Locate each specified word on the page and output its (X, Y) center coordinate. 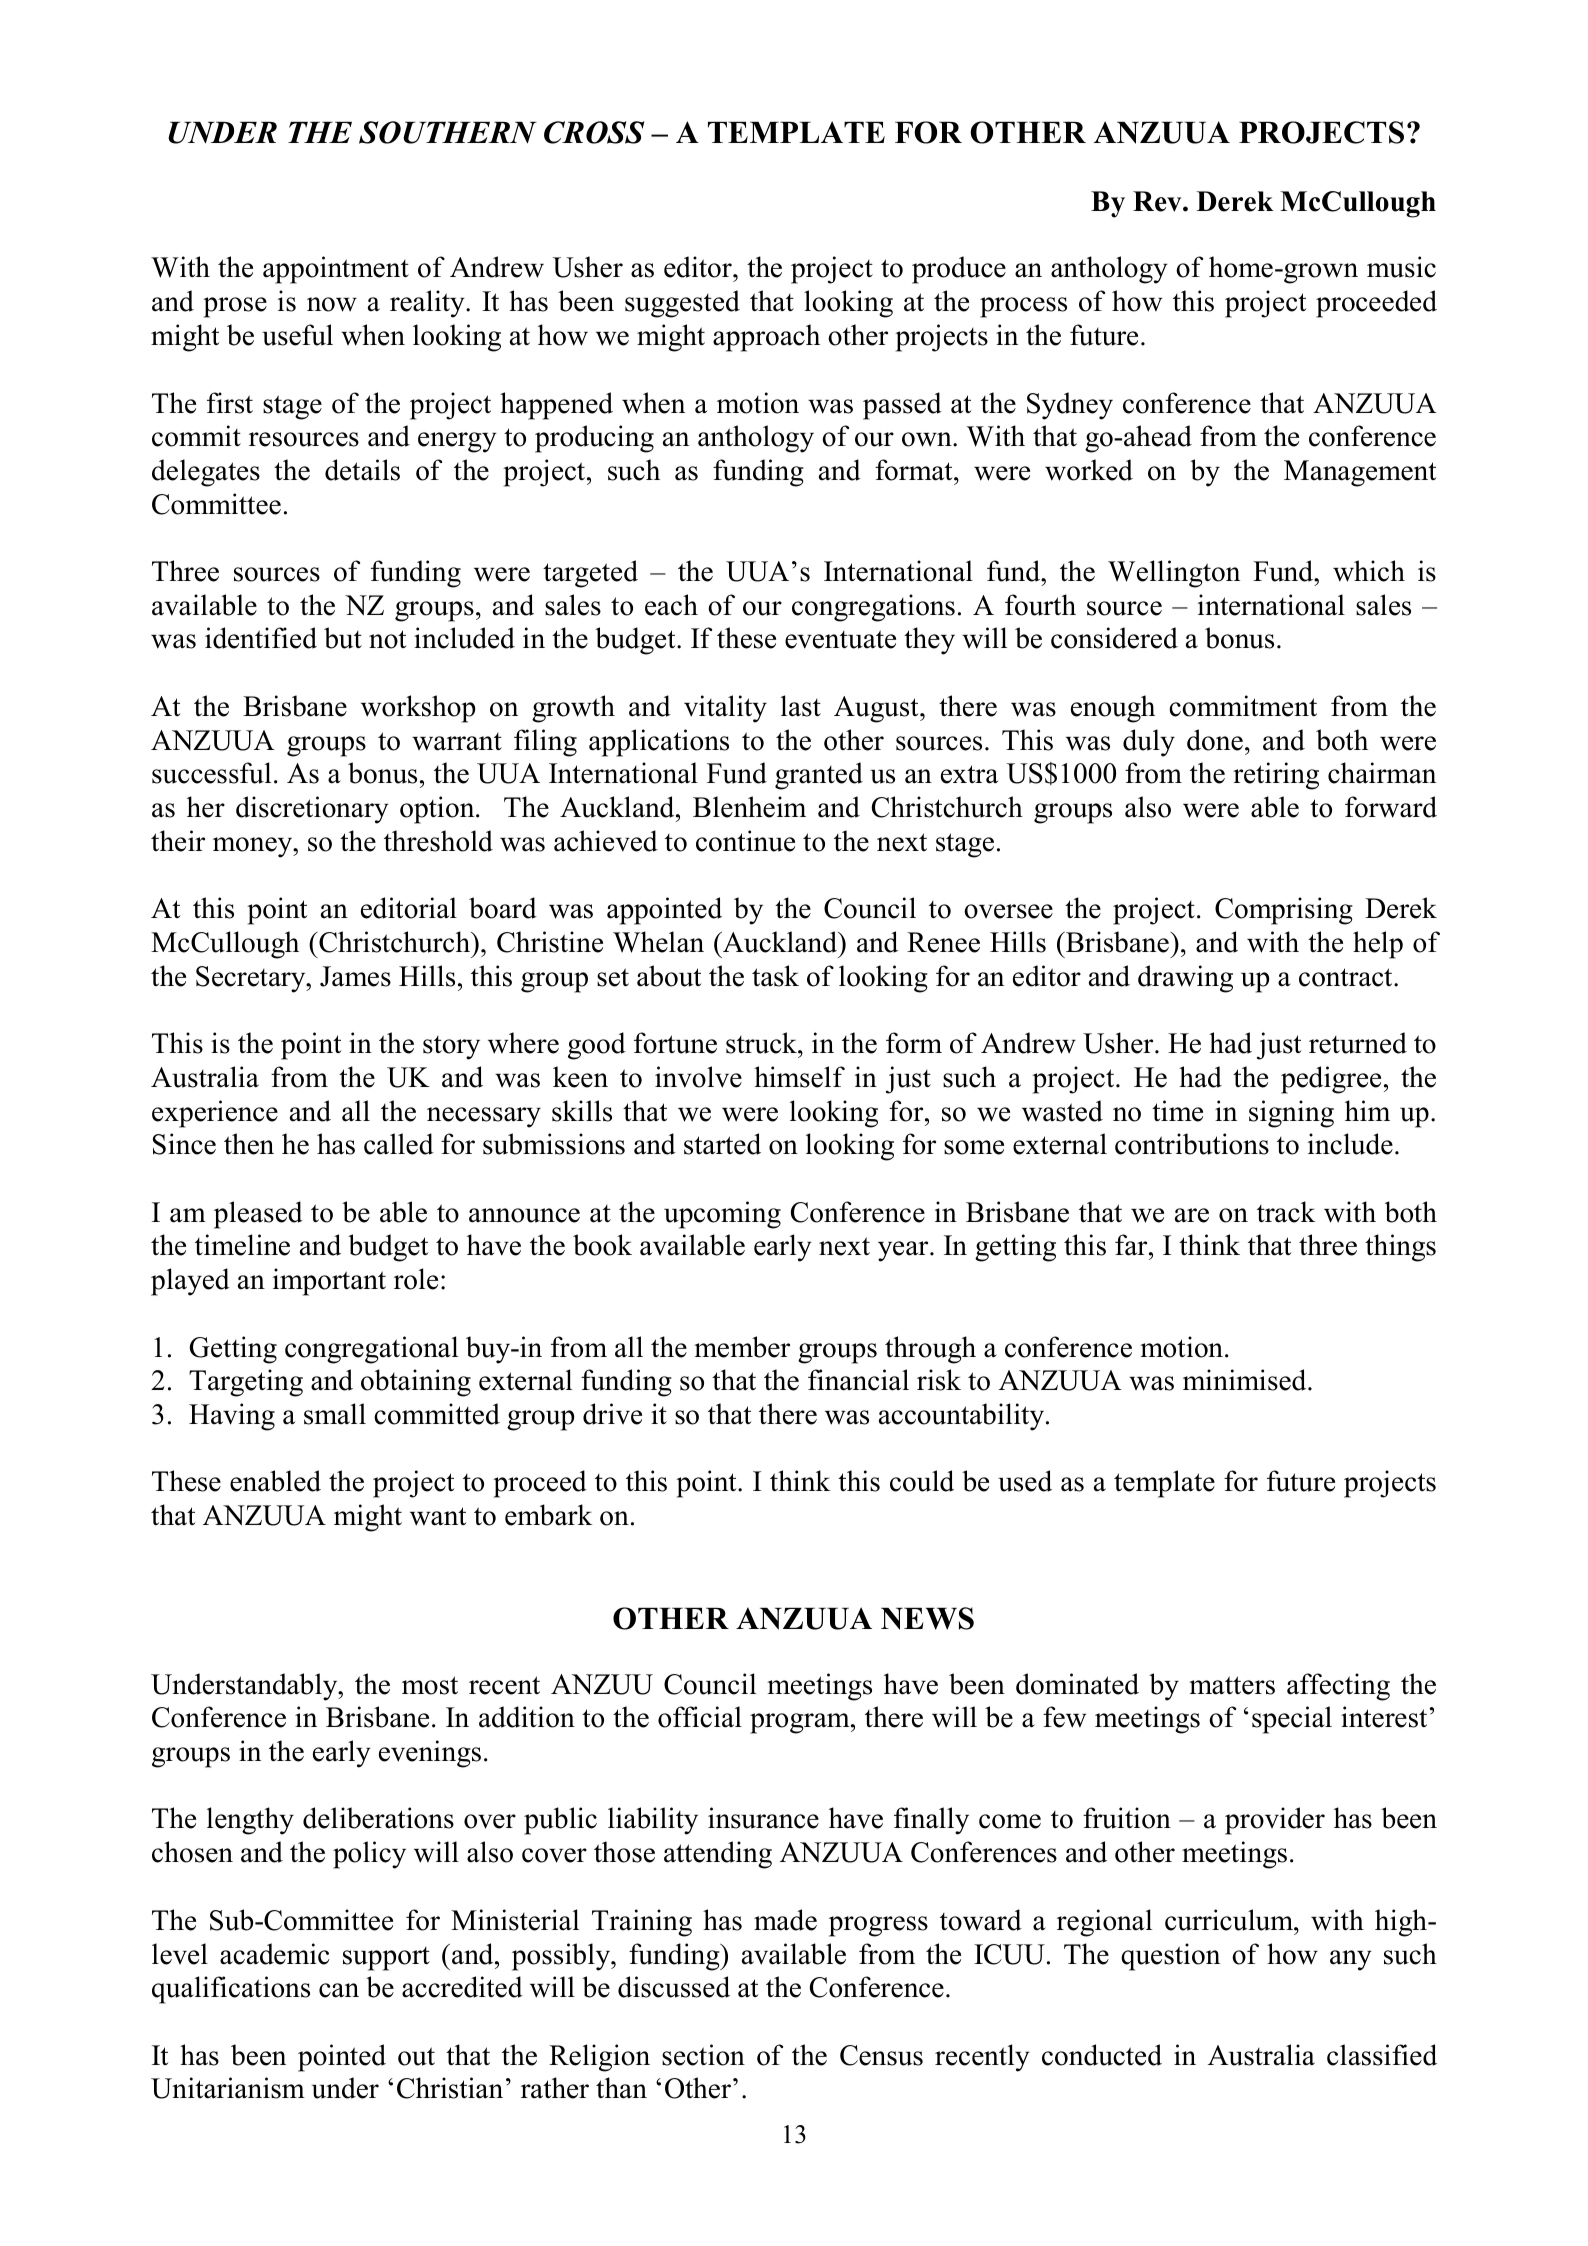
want (438, 1516)
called (399, 1144)
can (339, 1990)
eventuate (840, 639)
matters (1232, 1685)
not (387, 639)
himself (799, 1077)
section (703, 2055)
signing (1291, 1114)
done (1215, 740)
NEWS (927, 1618)
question (1170, 1957)
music (1401, 267)
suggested (682, 304)
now (332, 304)
